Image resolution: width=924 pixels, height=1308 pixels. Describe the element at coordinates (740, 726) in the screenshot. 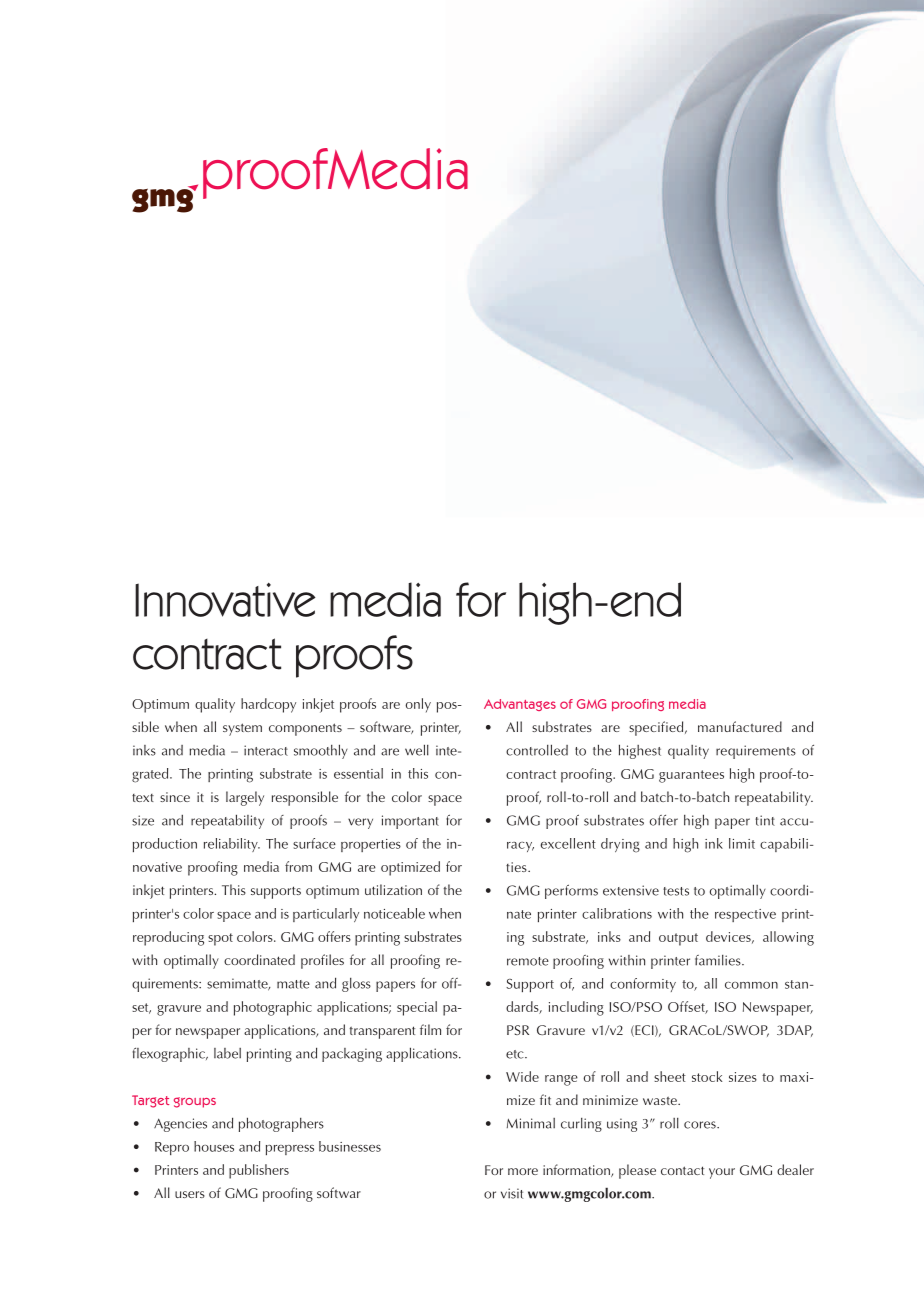

I see `manufactured` at that location.
